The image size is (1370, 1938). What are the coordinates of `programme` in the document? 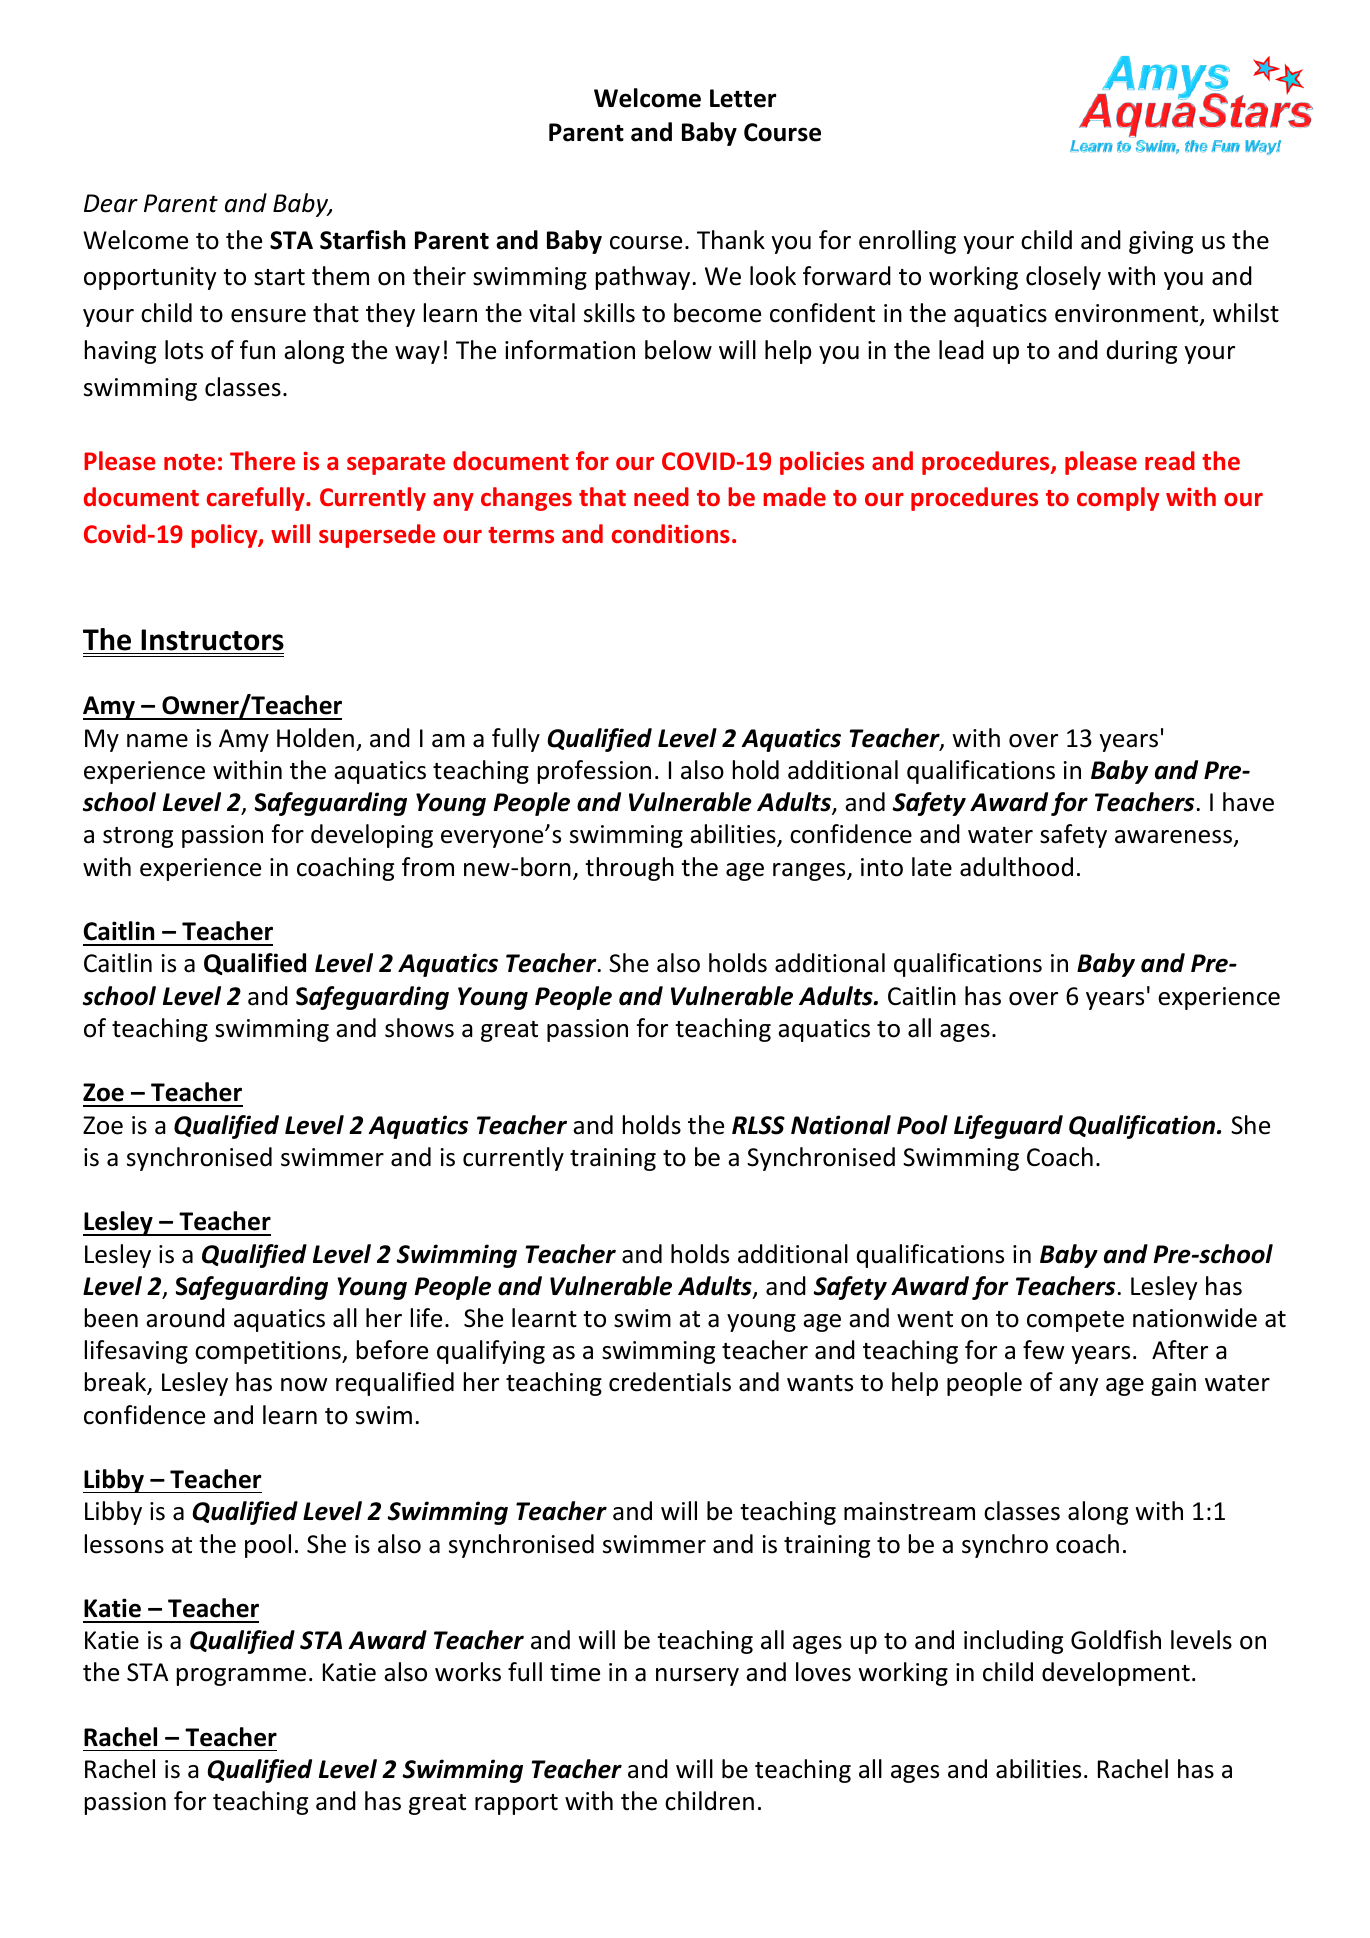 It's located at (241, 1677).
